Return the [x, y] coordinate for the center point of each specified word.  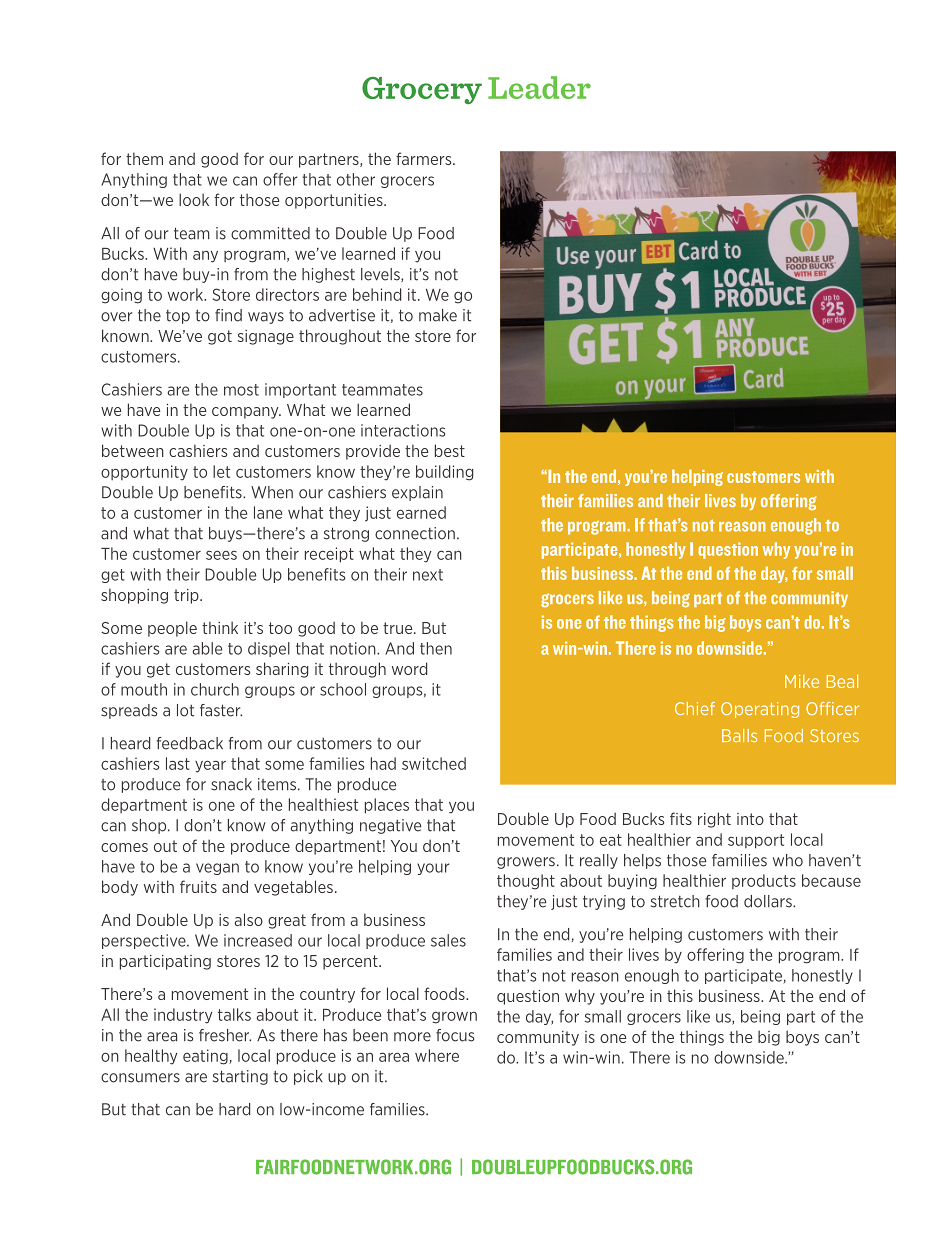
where [437, 1055]
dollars [769, 901]
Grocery [422, 90]
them [144, 158]
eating [206, 1057]
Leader [539, 87]
